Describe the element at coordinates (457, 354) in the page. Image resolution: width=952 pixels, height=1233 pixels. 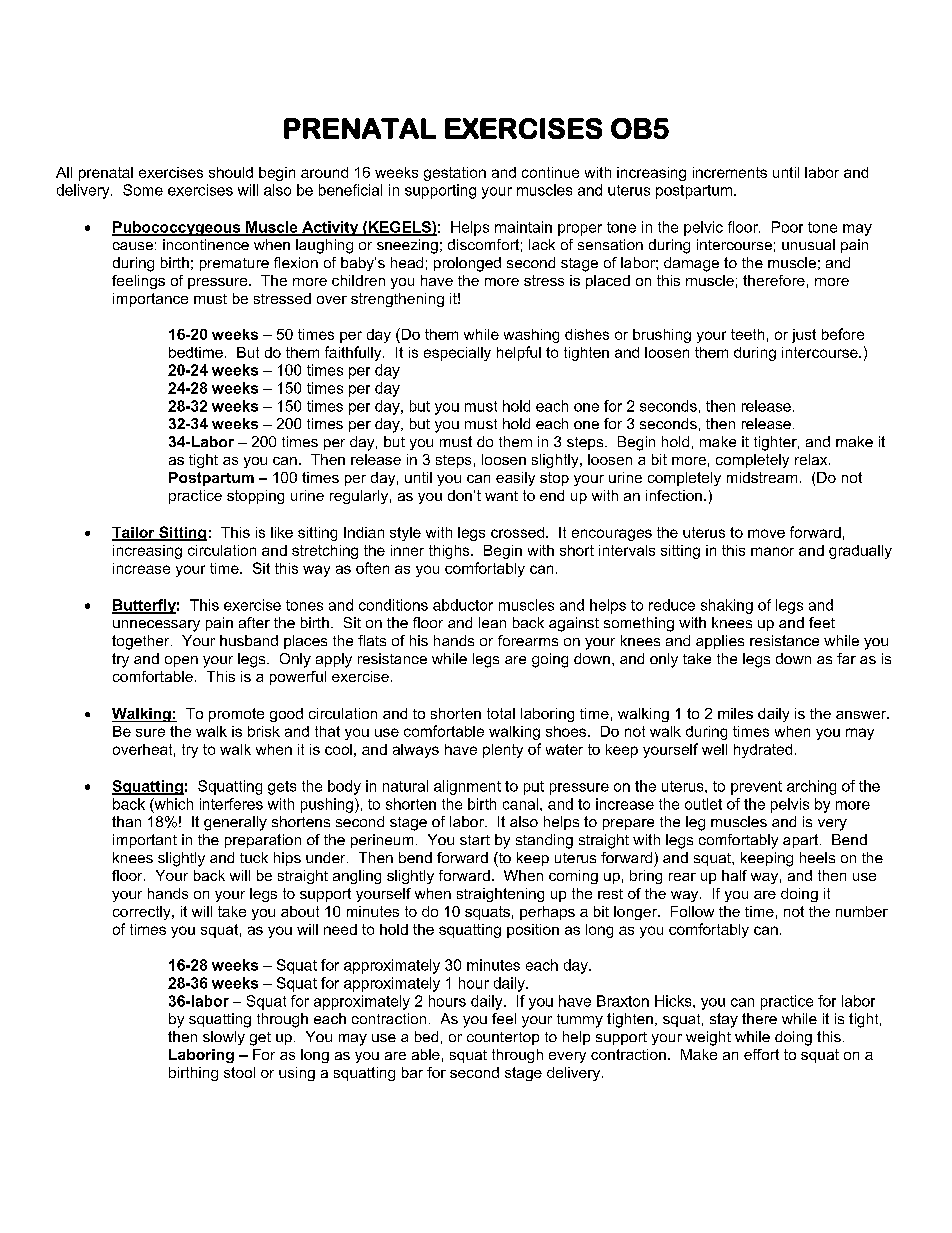
I see `especially` at that location.
